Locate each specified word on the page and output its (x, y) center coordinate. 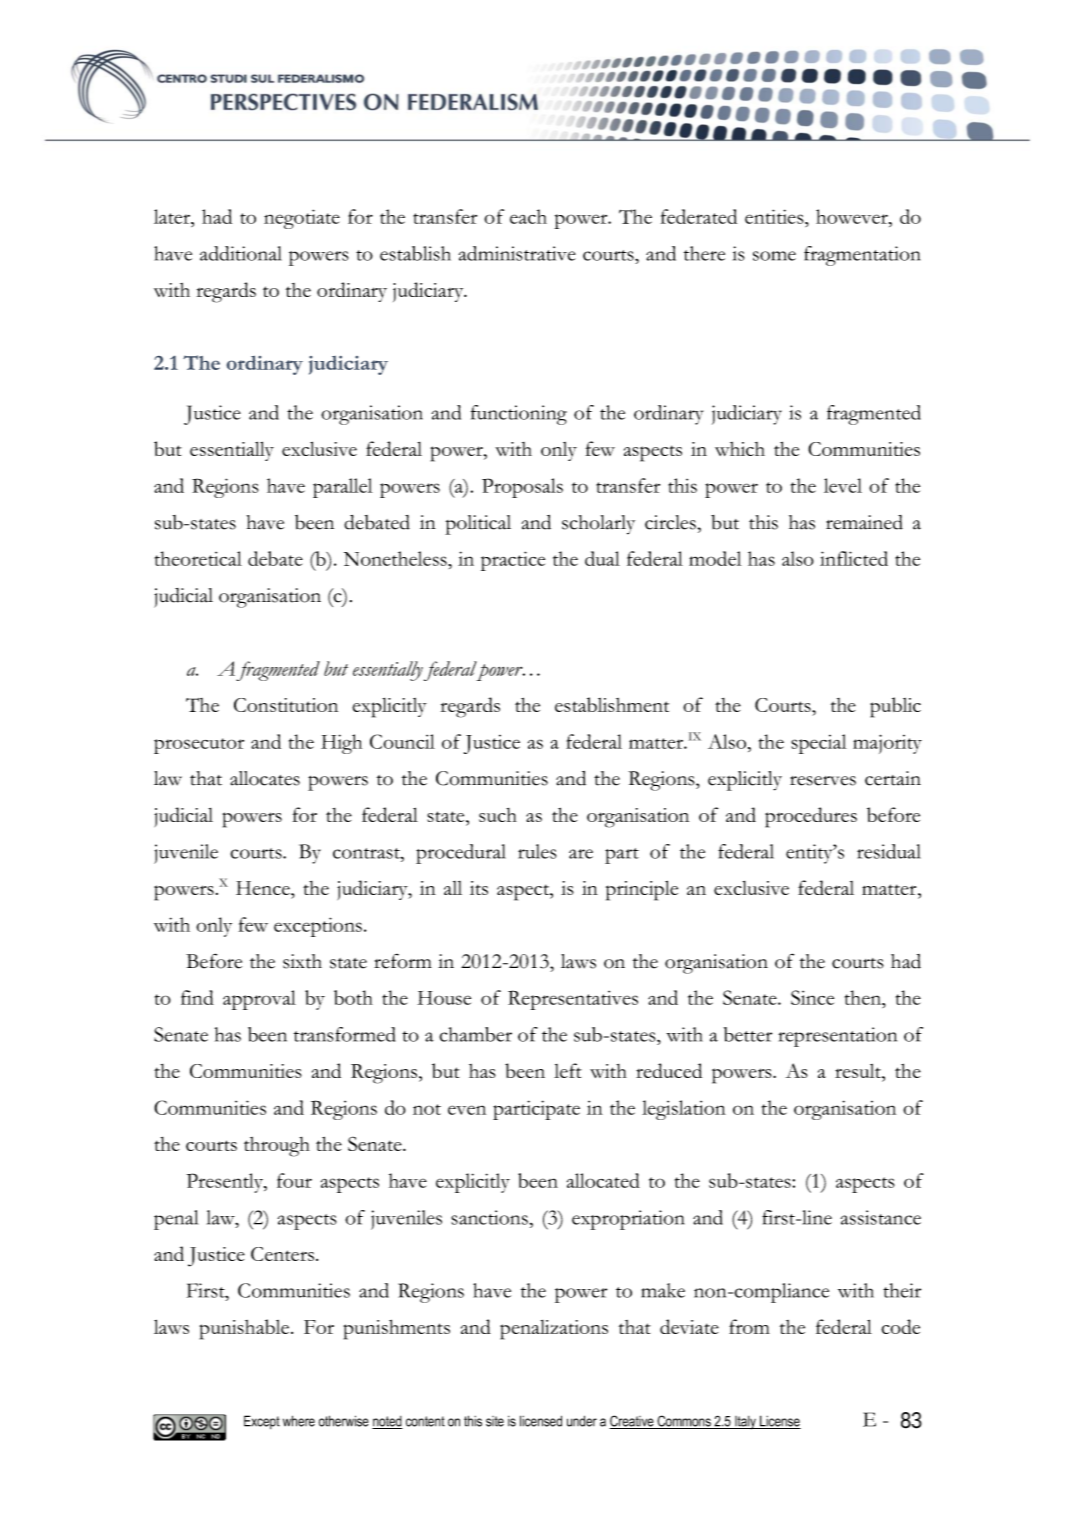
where (299, 1421)
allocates (265, 778)
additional (241, 253)
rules (537, 851)
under (582, 1421)
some (774, 256)
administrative (517, 253)
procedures (811, 817)
